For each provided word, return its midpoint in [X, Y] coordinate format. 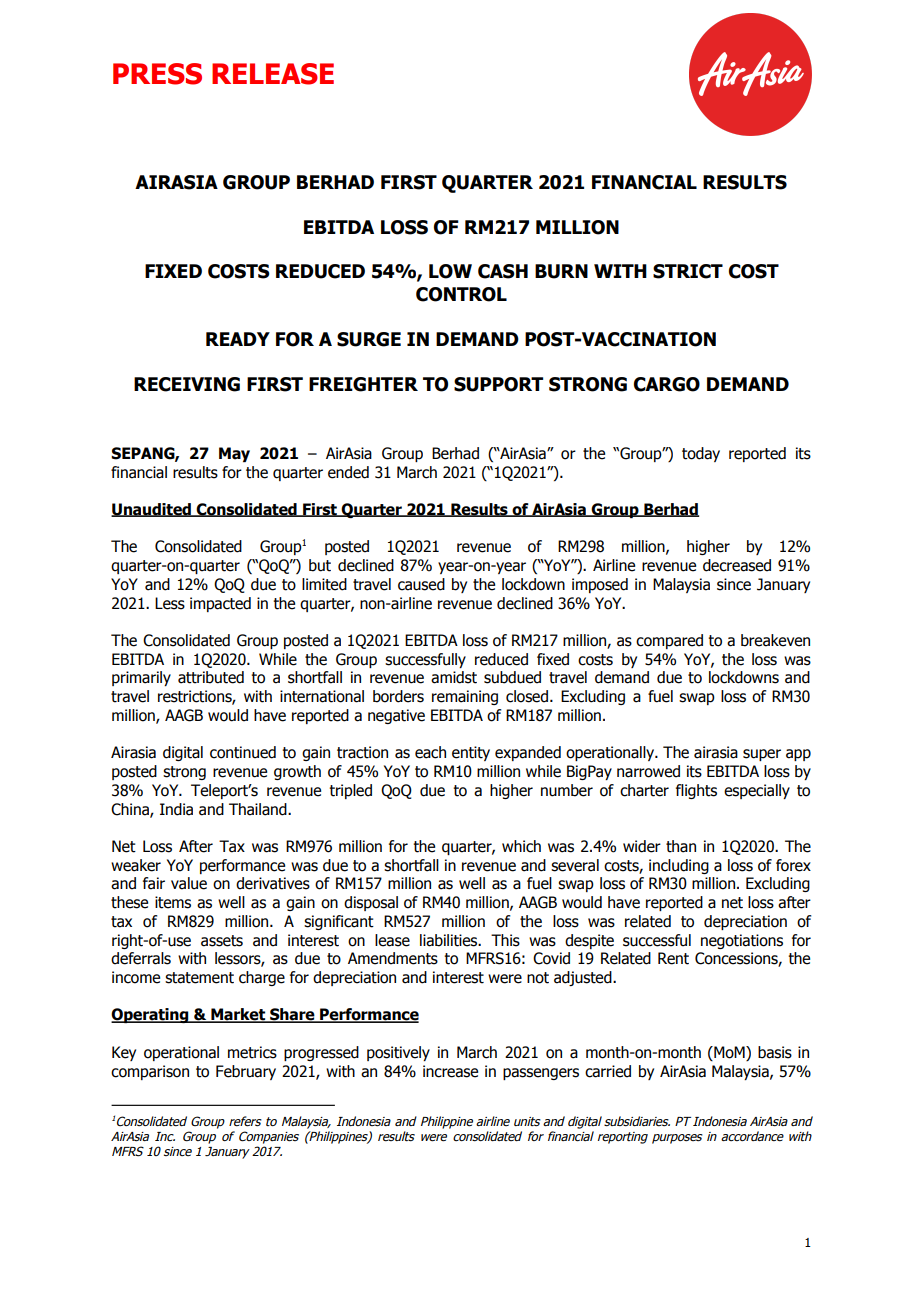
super [762, 755]
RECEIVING [187, 384]
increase [450, 1071]
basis [775, 1052]
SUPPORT [498, 384]
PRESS [157, 74]
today [701, 454]
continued [243, 752]
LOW [450, 271]
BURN [561, 271]
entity [471, 753]
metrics [252, 1052]
